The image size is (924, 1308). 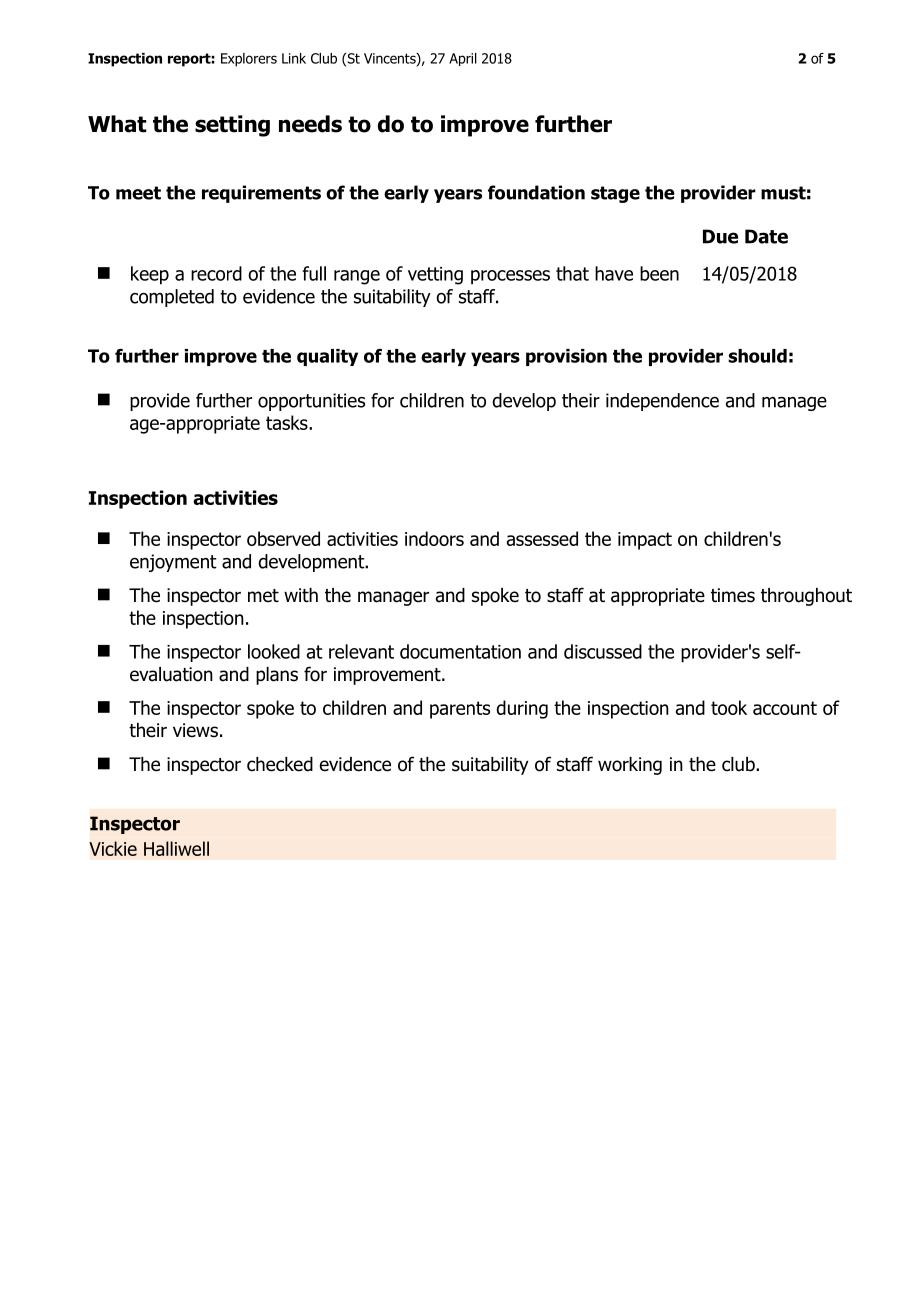 I want to click on Explorers, so click(x=249, y=60).
